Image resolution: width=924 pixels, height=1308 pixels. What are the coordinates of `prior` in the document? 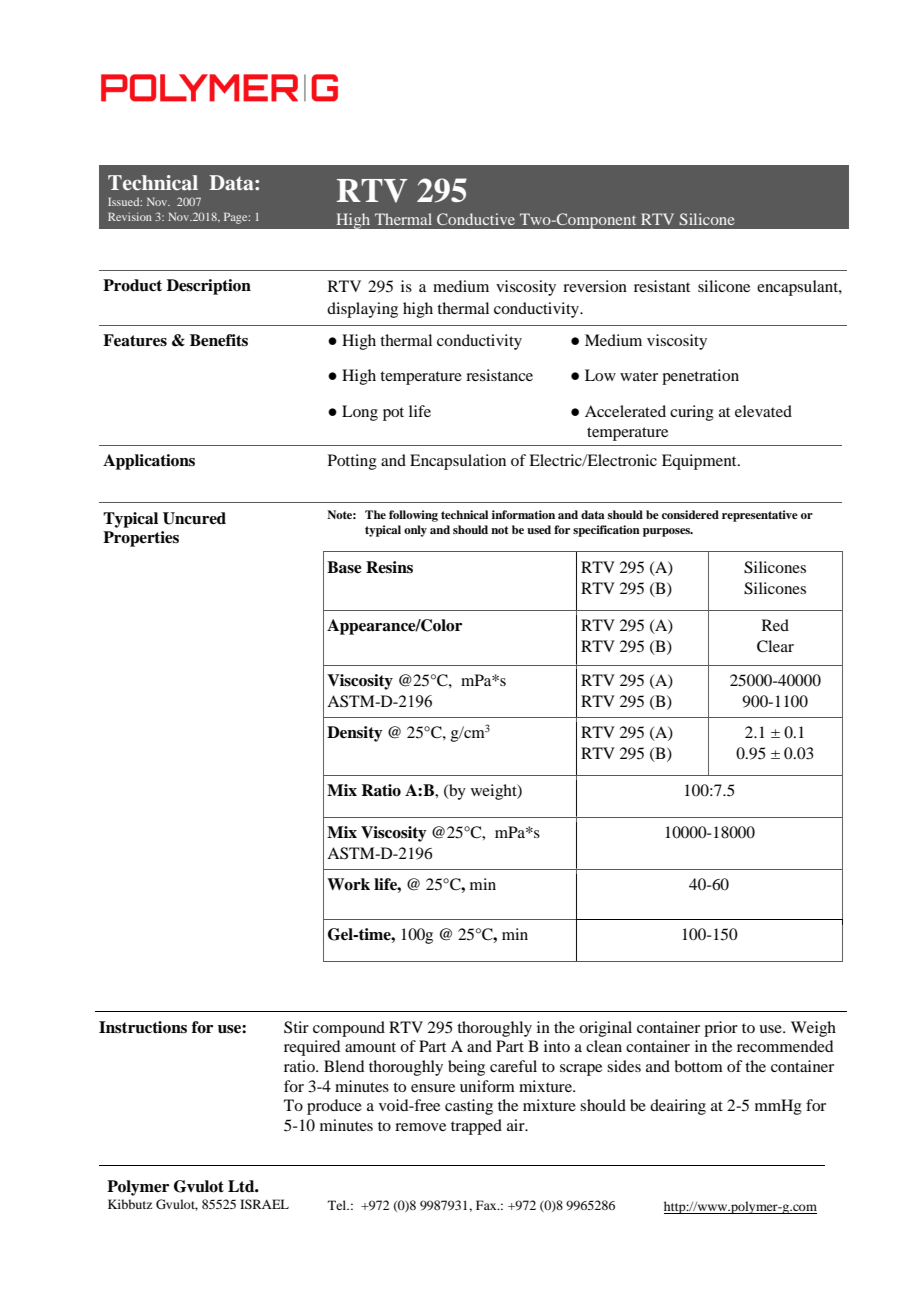 It's located at (721, 1029).
